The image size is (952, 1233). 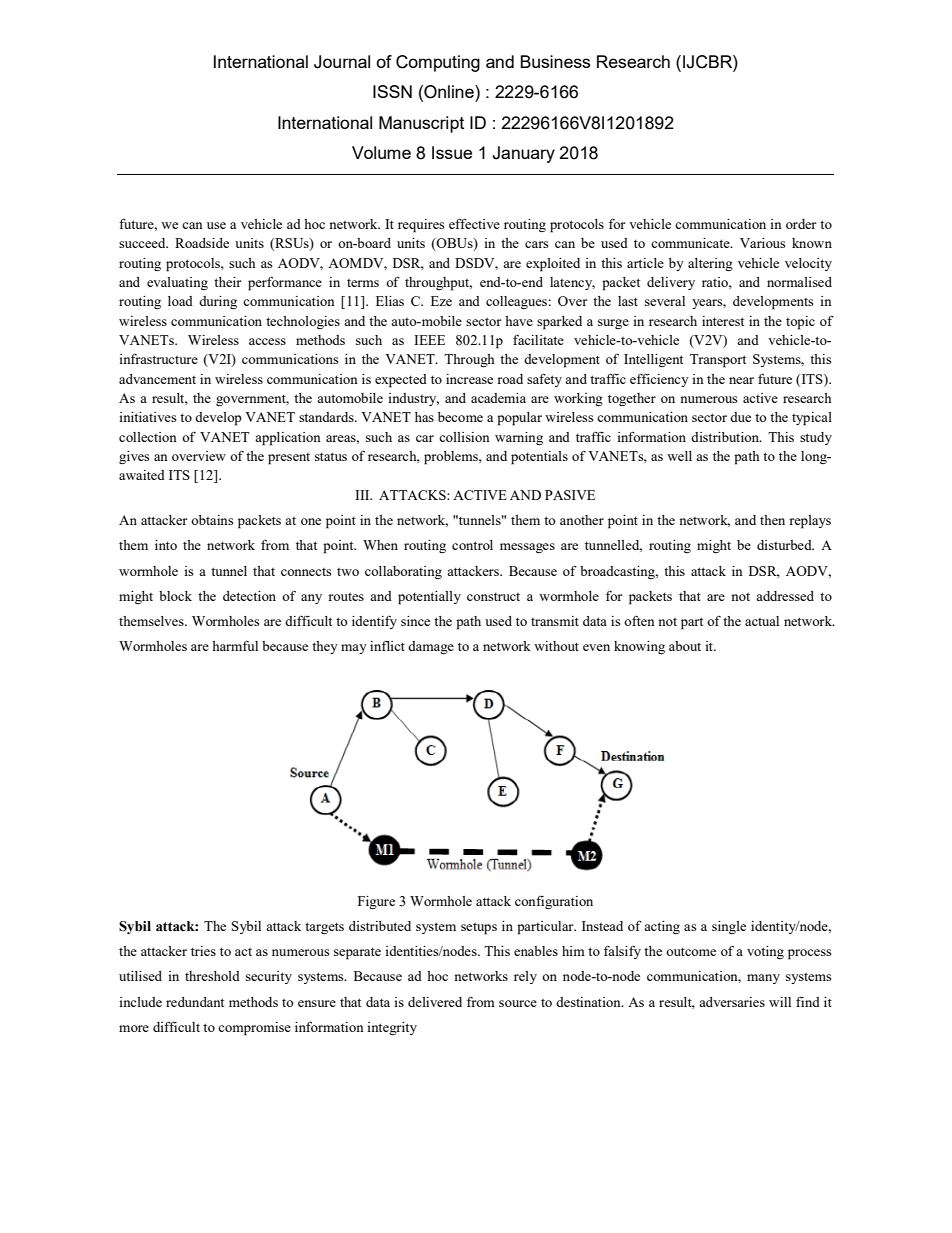 I want to click on increase, so click(x=469, y=379).
